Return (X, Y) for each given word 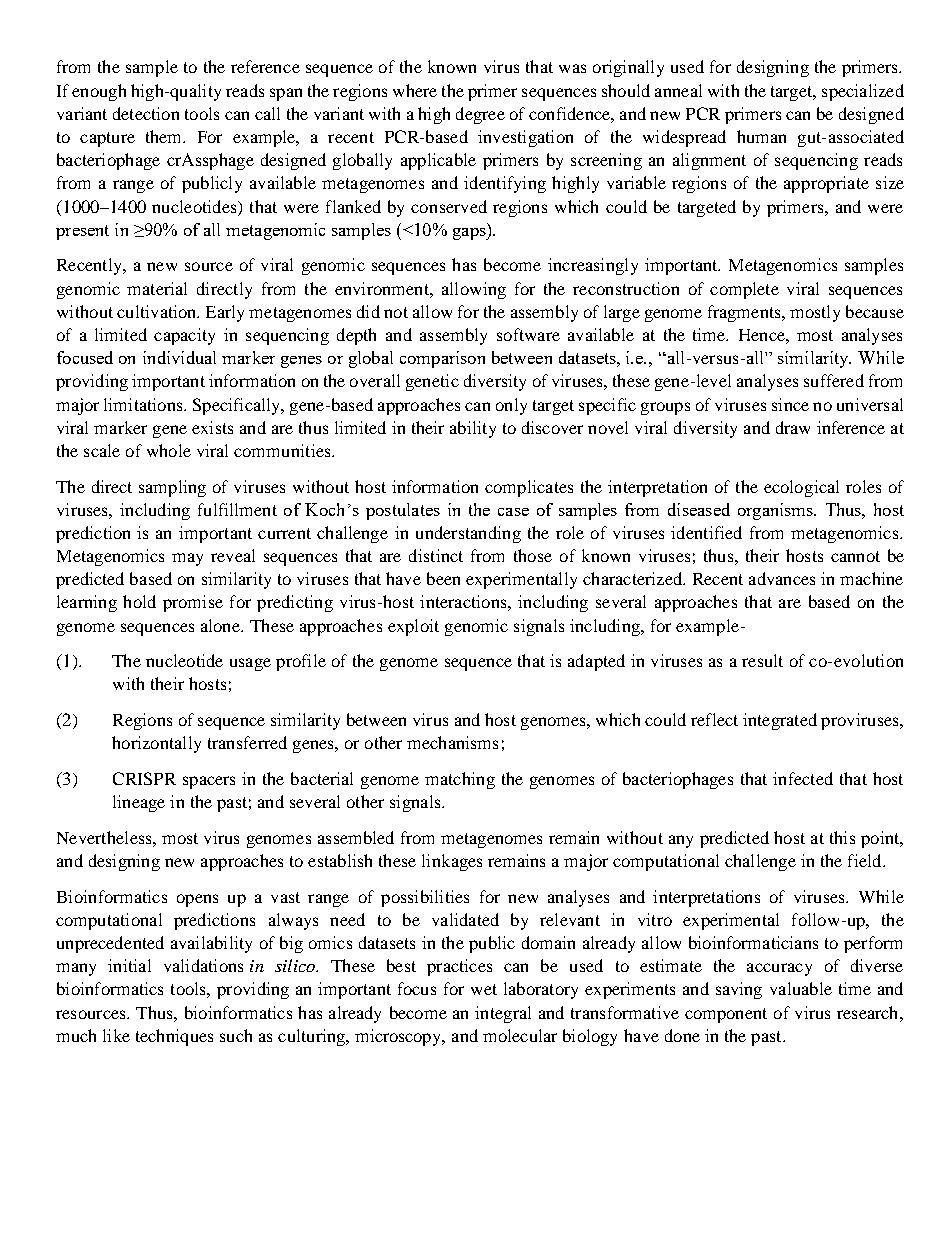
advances (782, 578)
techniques (174, 1037)
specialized (863, 92)
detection (146, 113)
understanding (468, 534)
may (187, 559)
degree (480, 115)
